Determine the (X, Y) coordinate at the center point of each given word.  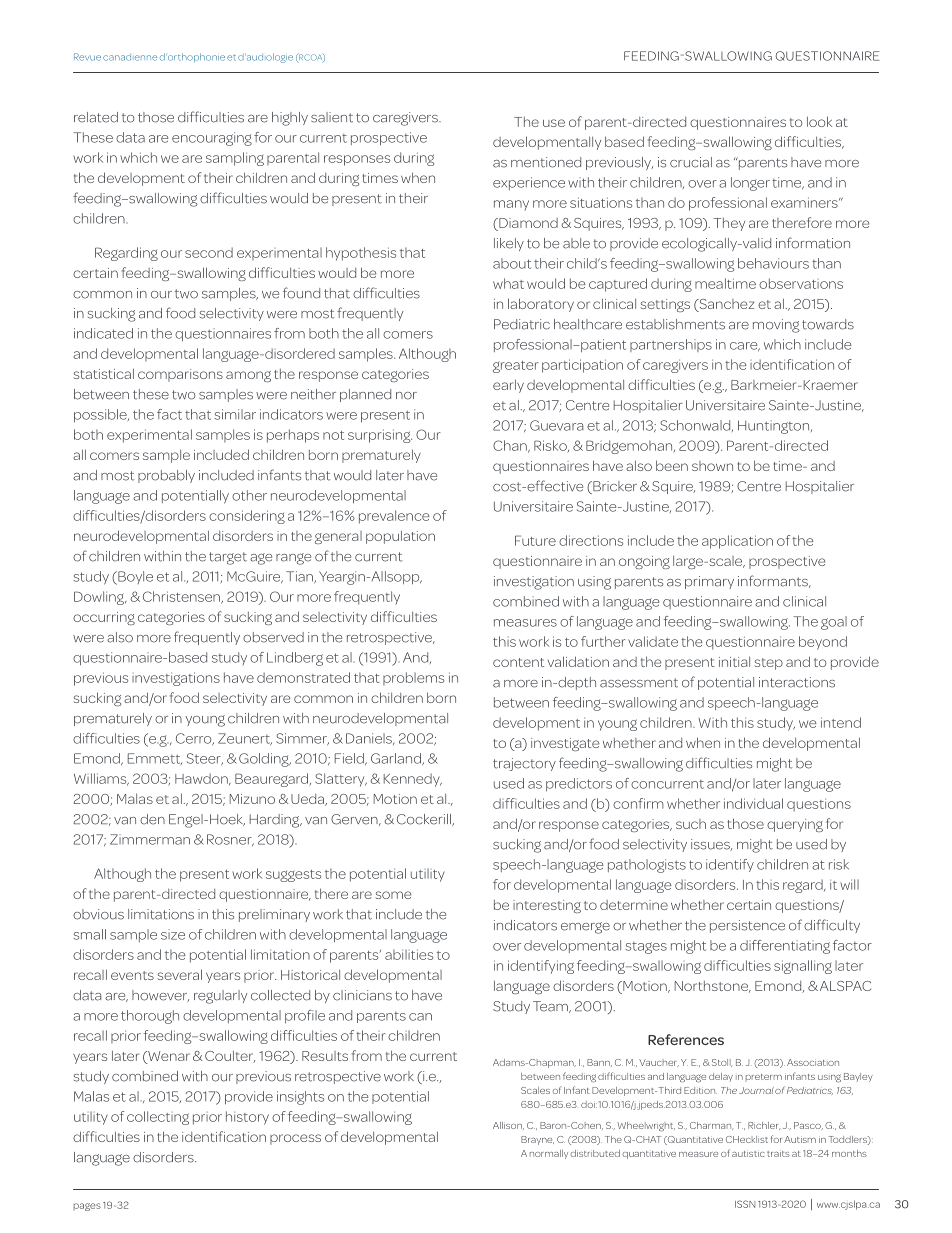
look (819, 121)
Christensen (182, 597)
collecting (158, 1118)
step (768, 664)
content (518, 662)
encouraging (212, 139)
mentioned (546, 162)
